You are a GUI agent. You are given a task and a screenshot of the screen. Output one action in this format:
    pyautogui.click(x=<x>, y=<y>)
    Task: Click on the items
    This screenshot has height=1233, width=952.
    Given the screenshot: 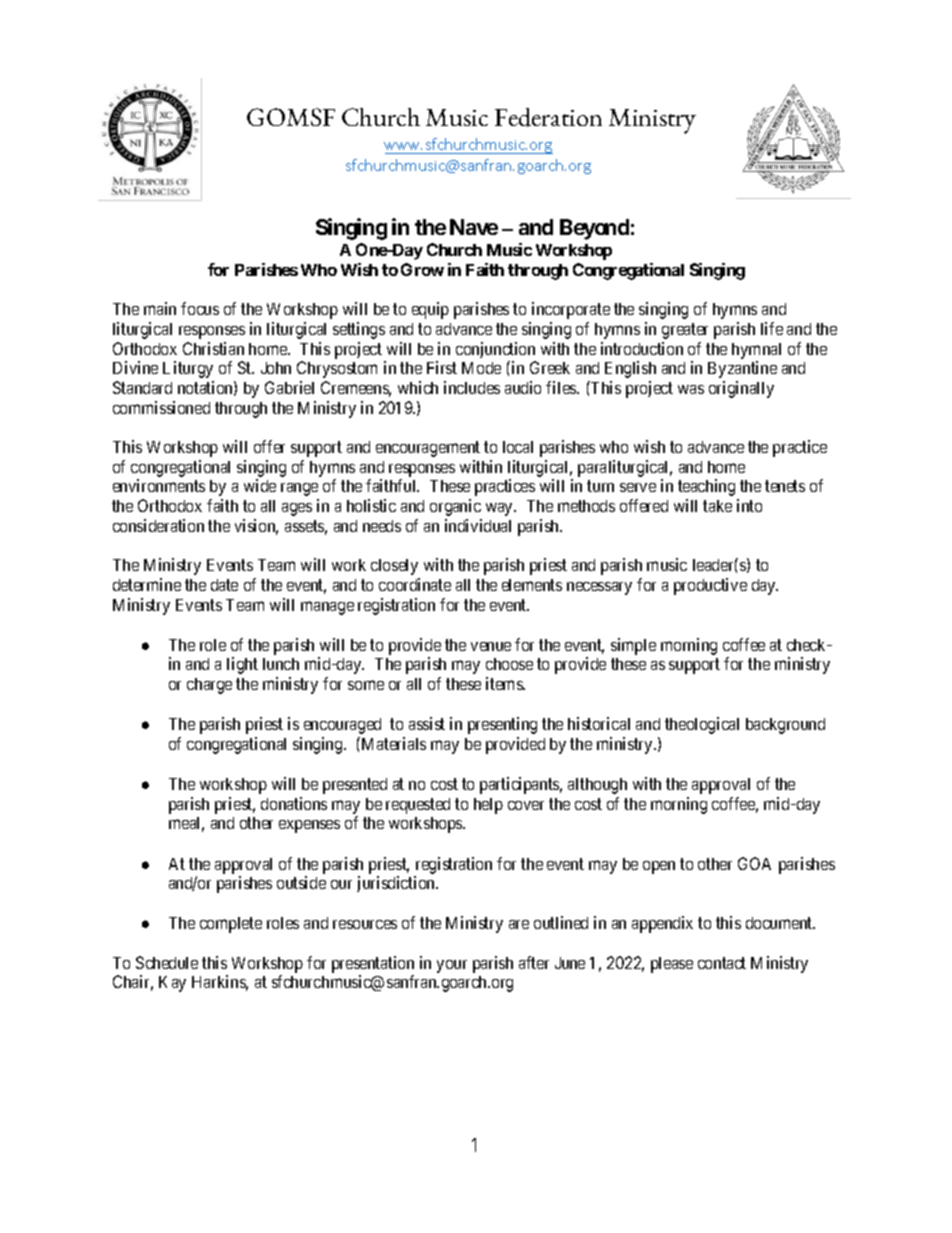 What is the action you would take?
    pyautogui.click(x=505, y=683)
